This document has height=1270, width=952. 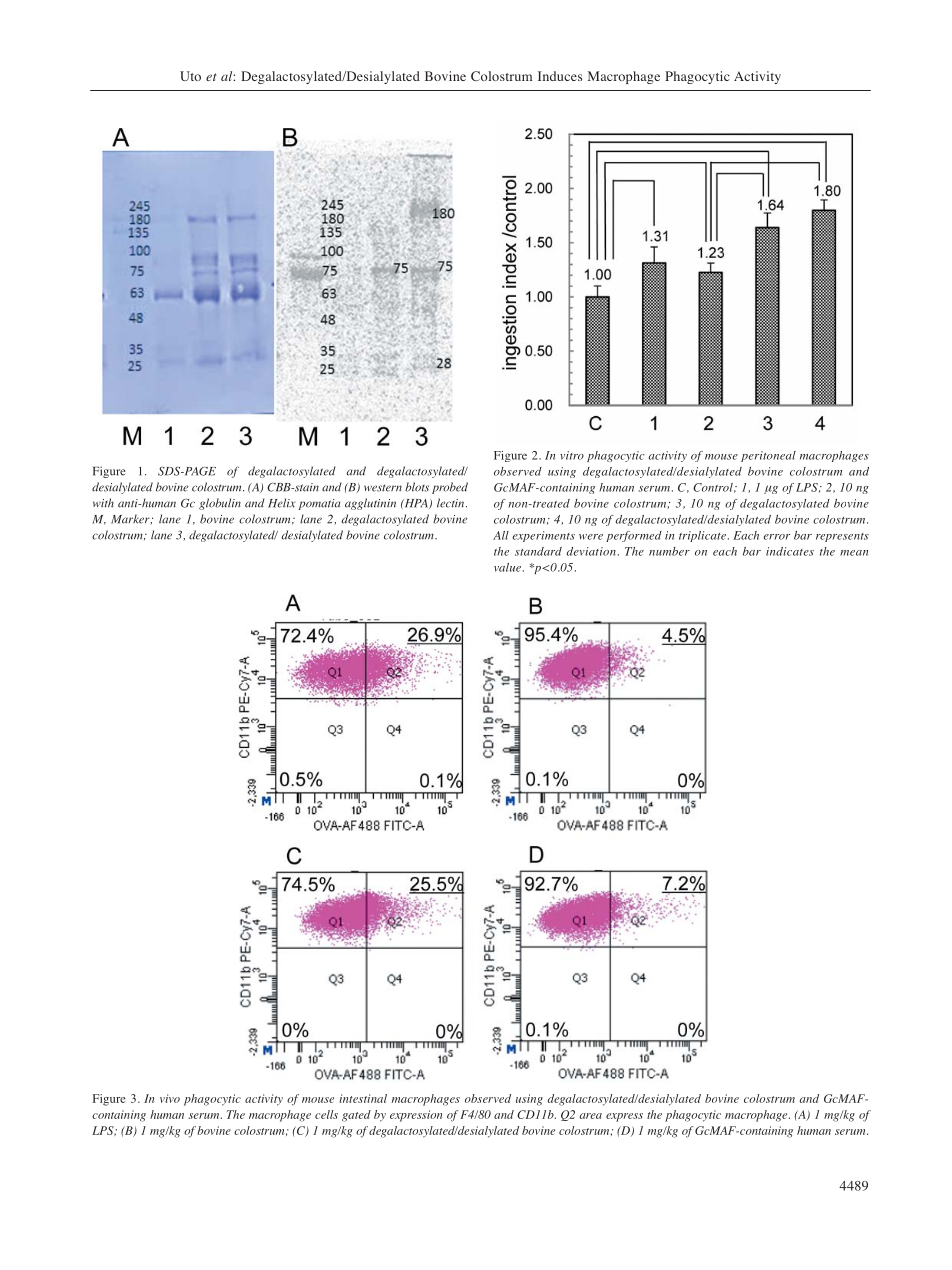 What do you see at coordinates (450, 488) in the document?
I see `probed` at bounding box center [450, 488].
